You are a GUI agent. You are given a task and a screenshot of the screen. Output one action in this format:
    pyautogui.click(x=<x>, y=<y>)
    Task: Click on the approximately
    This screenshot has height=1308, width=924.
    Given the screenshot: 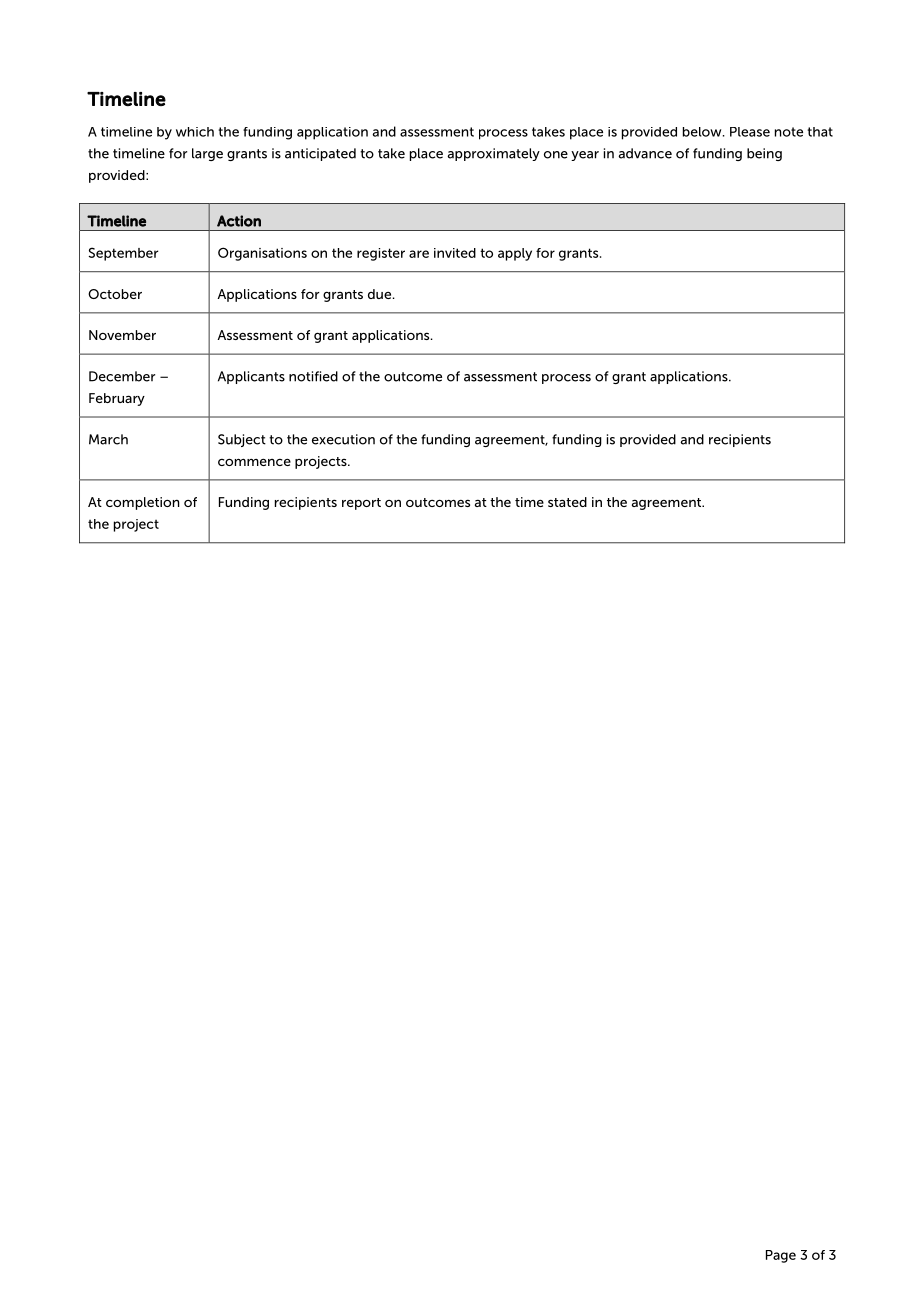 What is the action you would take?
    pyautogui.click(x=493, y=154)
